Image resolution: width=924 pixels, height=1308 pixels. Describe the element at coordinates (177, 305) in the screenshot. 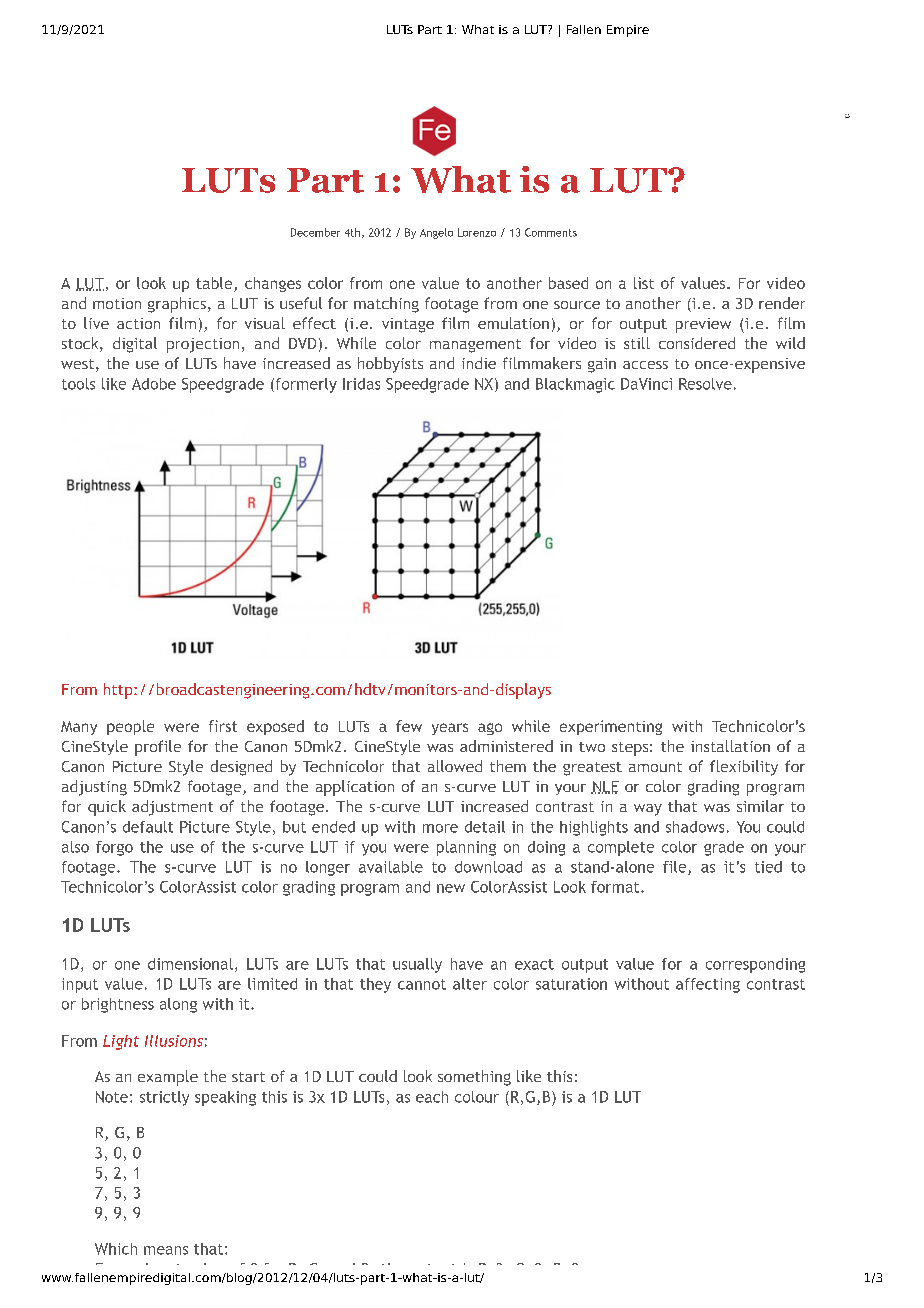

I see `graphics` at that location.
